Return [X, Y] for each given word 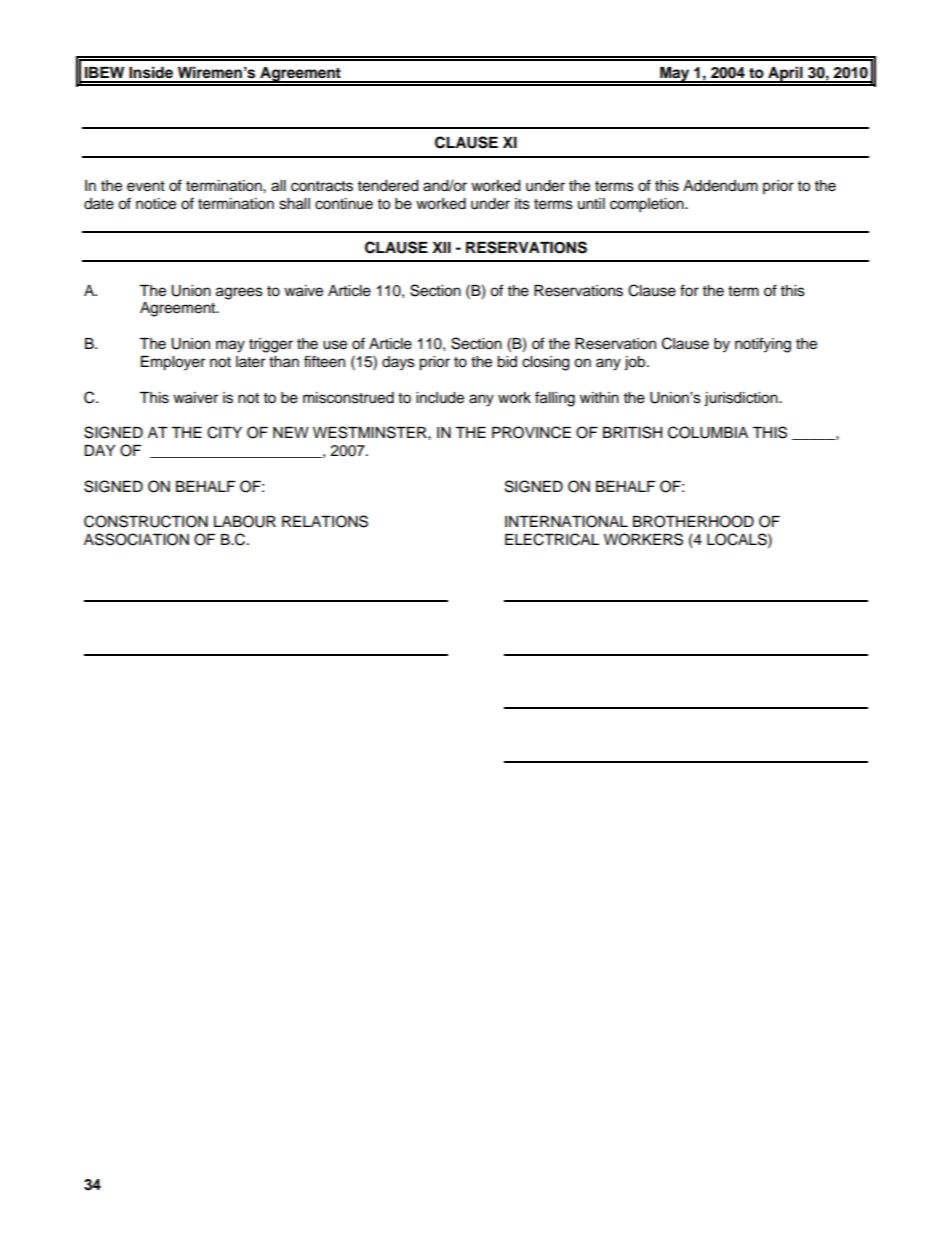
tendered [388, 186]
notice [156, 204]
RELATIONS [325, 521]
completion [648, 205]
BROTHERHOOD [693, 521]
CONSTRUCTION [146, 521]
